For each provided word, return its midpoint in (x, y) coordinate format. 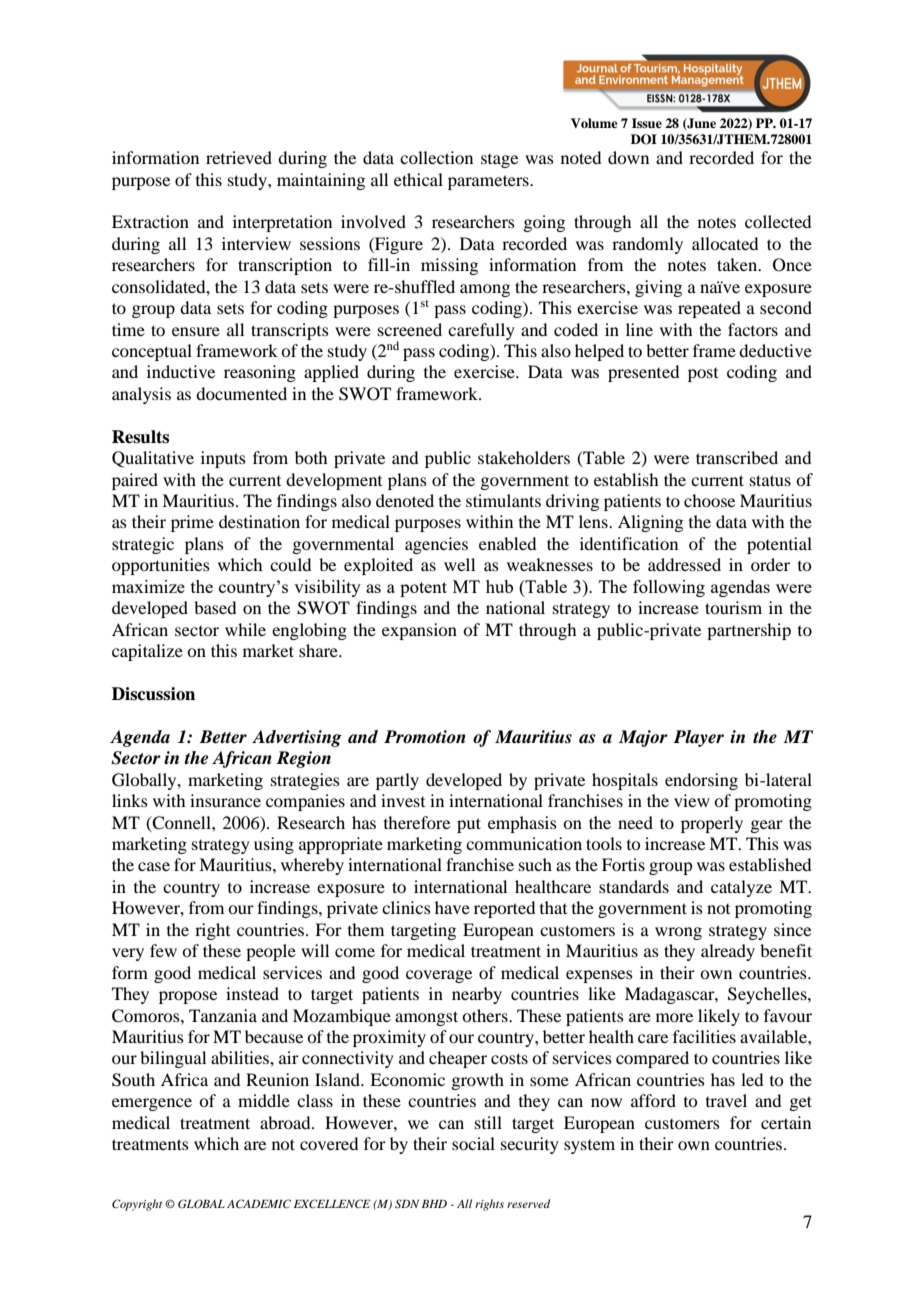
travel (726, 1100)
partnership (749, 631)
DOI (644, 139)
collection (436, 157)
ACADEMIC (259, 1203)
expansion (419, 631)
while (245, 629)
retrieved (239, 157)
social (473, 1143)
